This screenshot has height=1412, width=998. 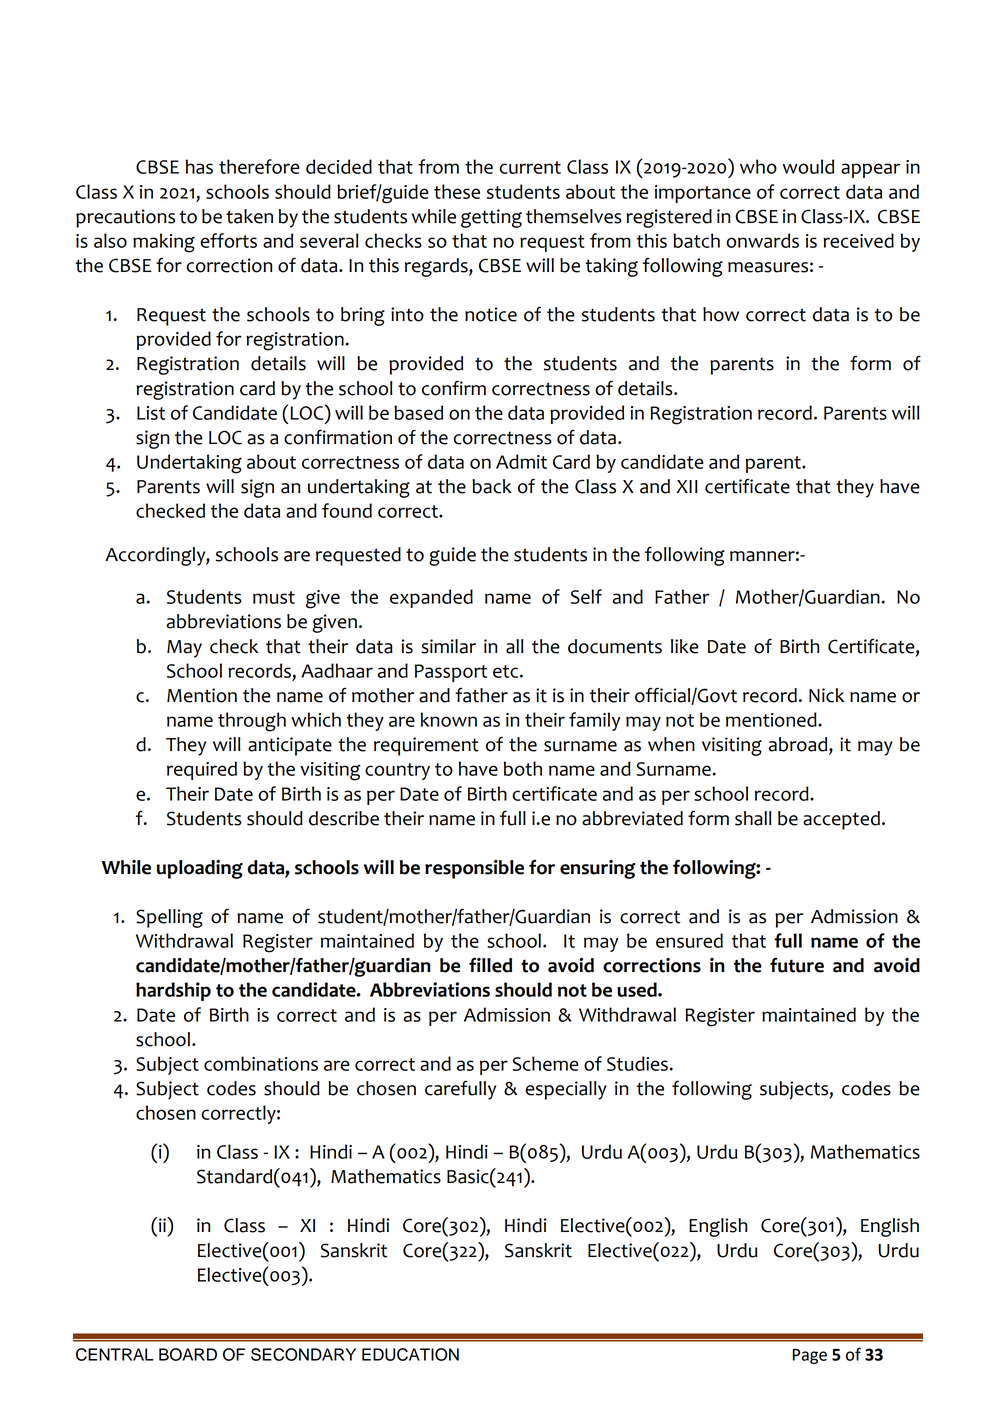 I want to click on who, so click(x=758, y=166).
